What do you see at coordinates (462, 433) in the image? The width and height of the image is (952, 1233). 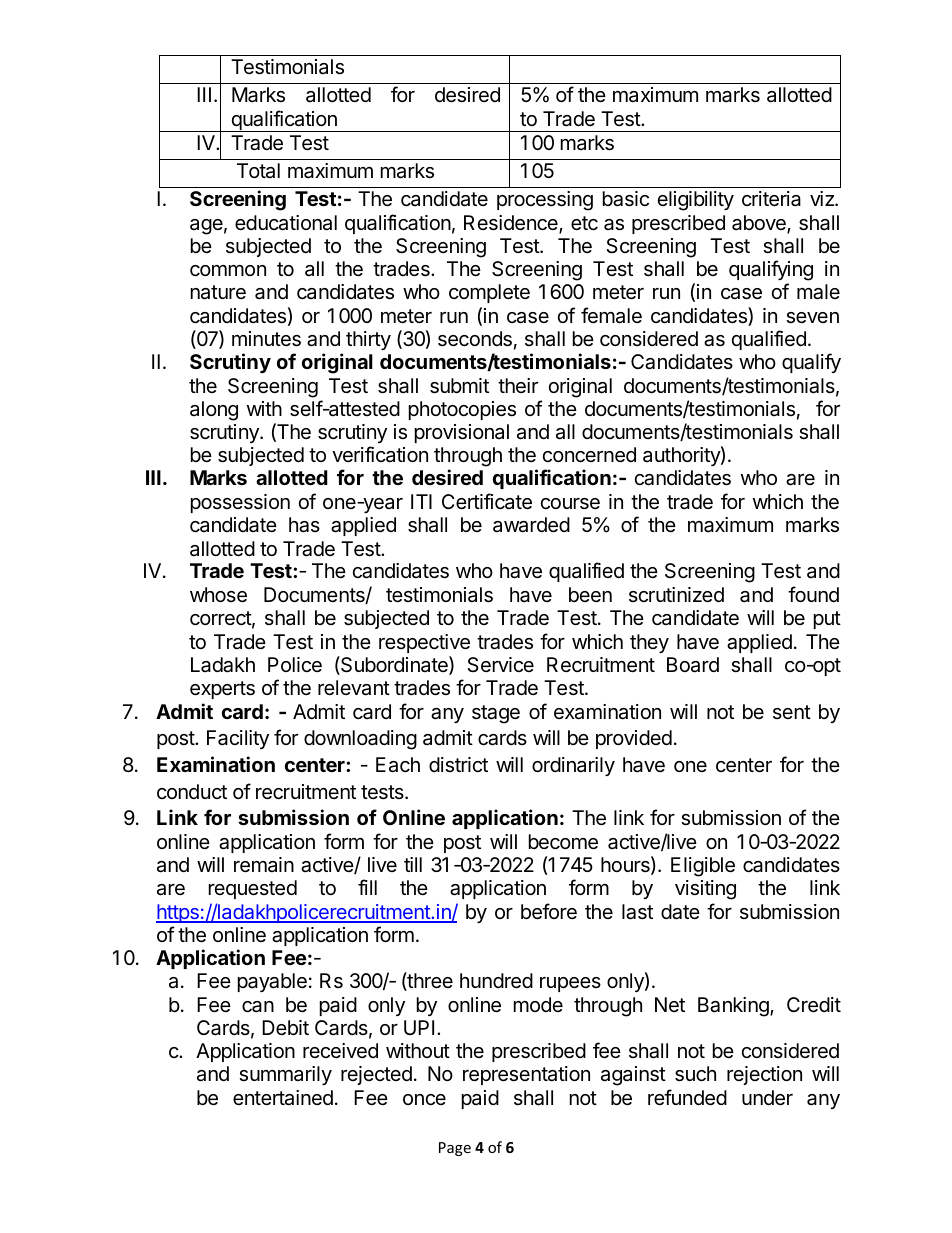 I see `provisional` at bounding box center [462, 433].
